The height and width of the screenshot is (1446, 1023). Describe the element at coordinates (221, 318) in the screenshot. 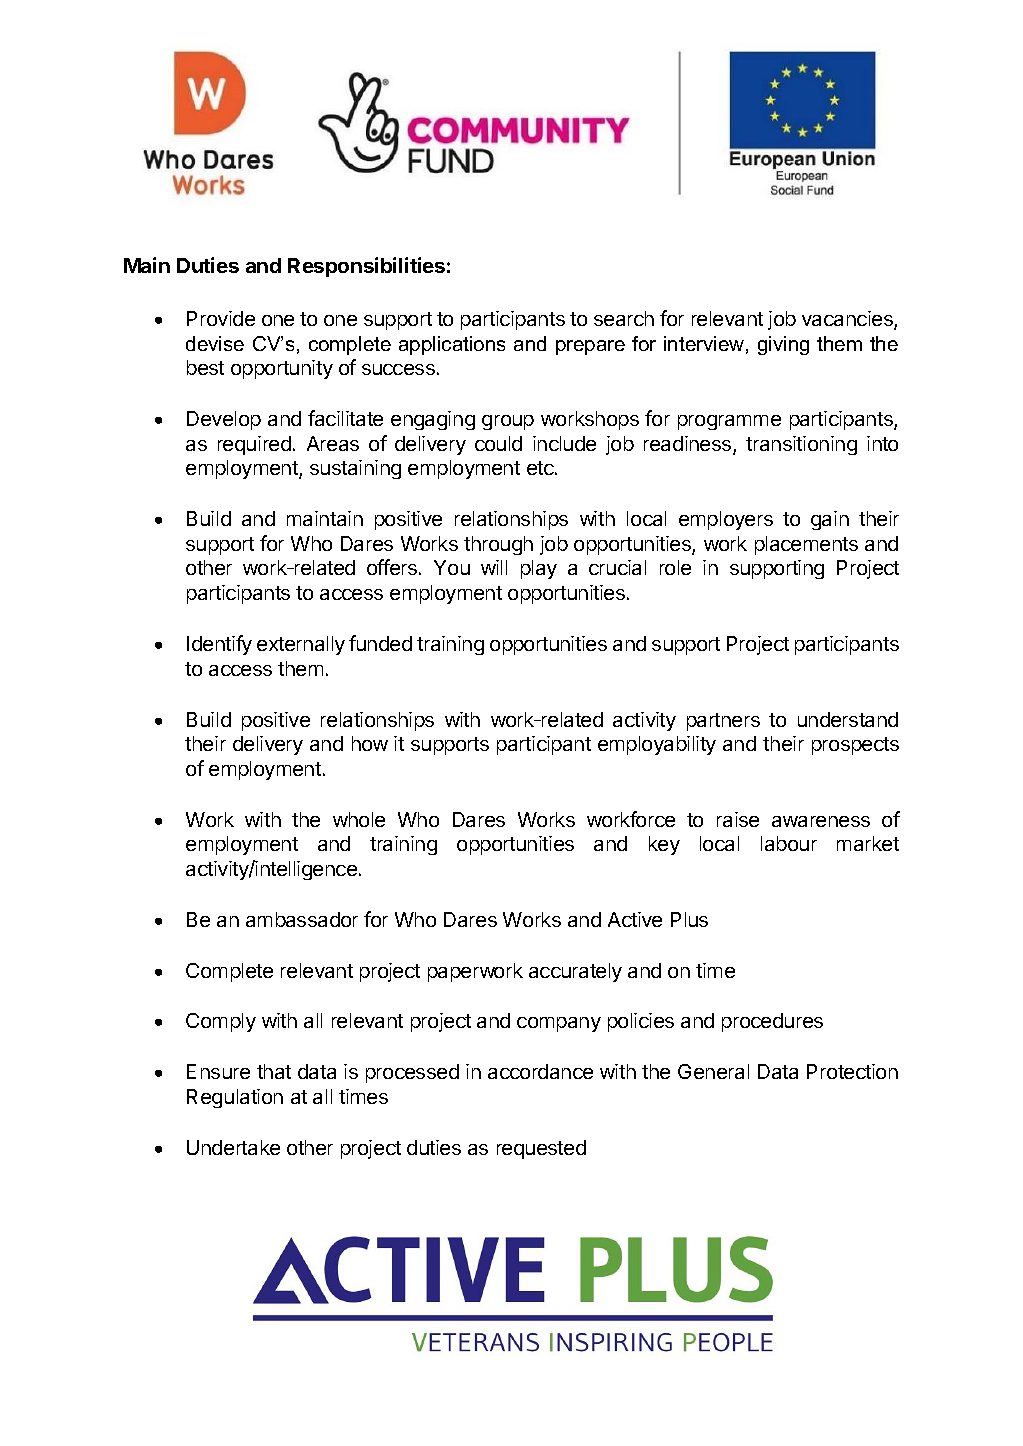

I see `Provide` at that location.
